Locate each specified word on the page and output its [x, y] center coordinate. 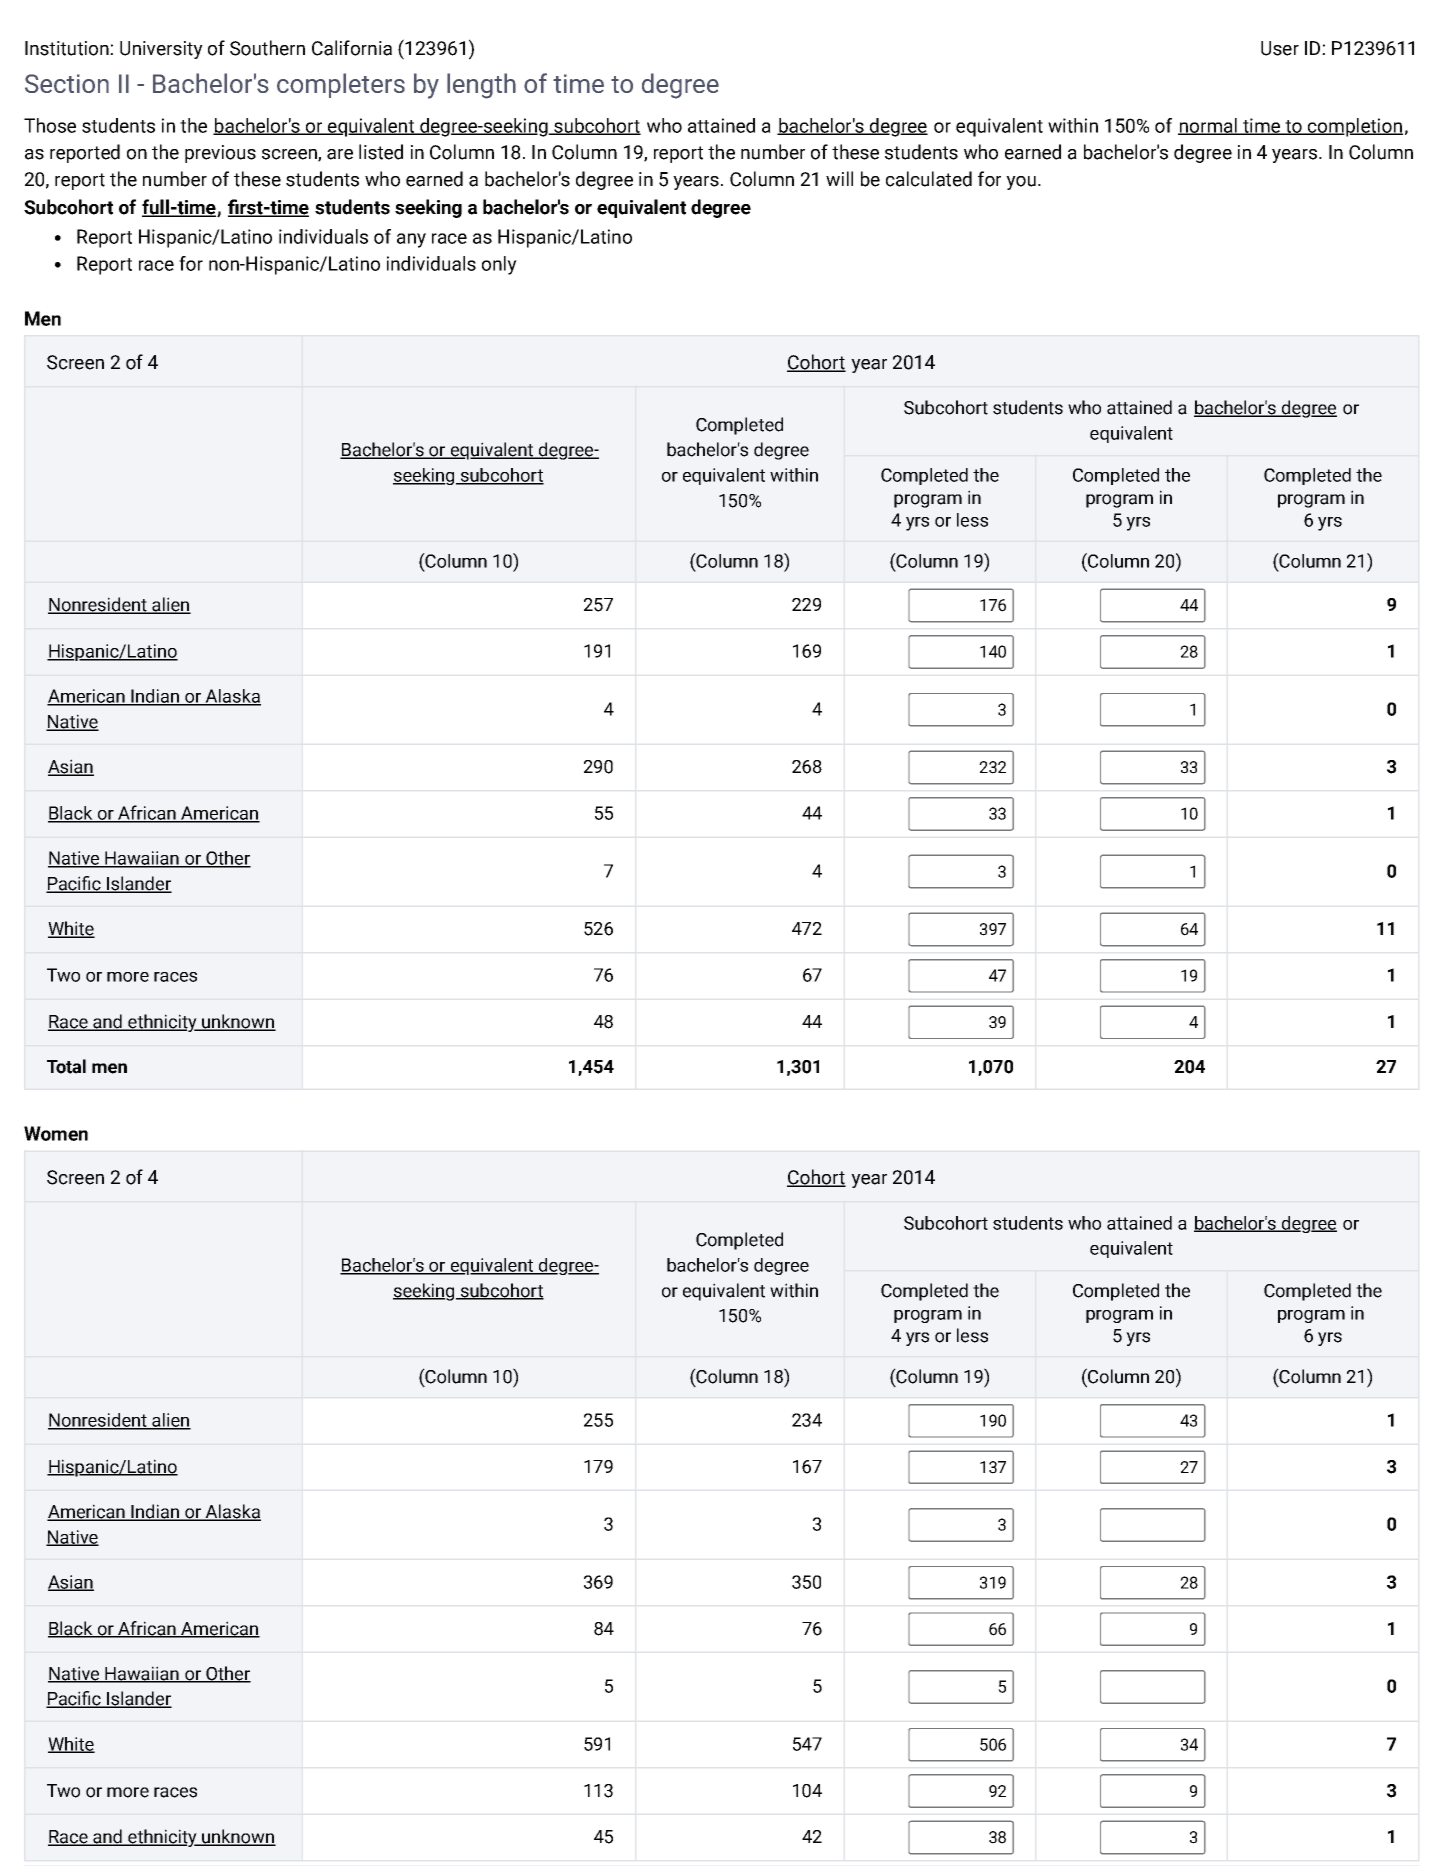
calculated [929, 179]
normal [1208, 126]
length [481, 86]
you [1021, 183]
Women [56, 1133]
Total [66, 1066]
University [161, 50]
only [499, 265]
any [411, 240]
